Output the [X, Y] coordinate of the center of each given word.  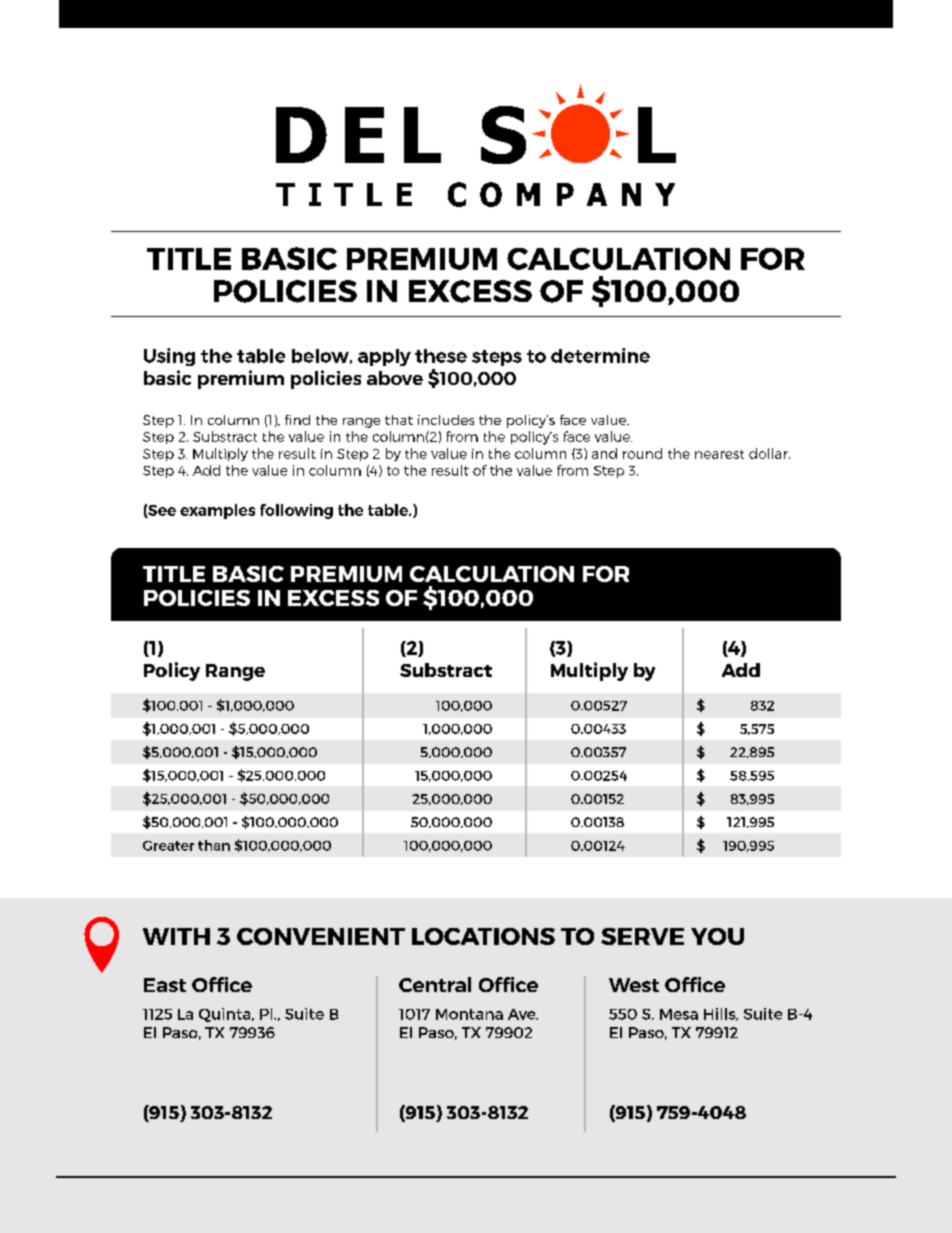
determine [600, 355]
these [441, 356]
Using [169, 357]
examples [217, 511]
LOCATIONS [483, 936]
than [214, 845]
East [165, 985]
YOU [717, 936]
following [296, 511]
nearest [719, 454]
